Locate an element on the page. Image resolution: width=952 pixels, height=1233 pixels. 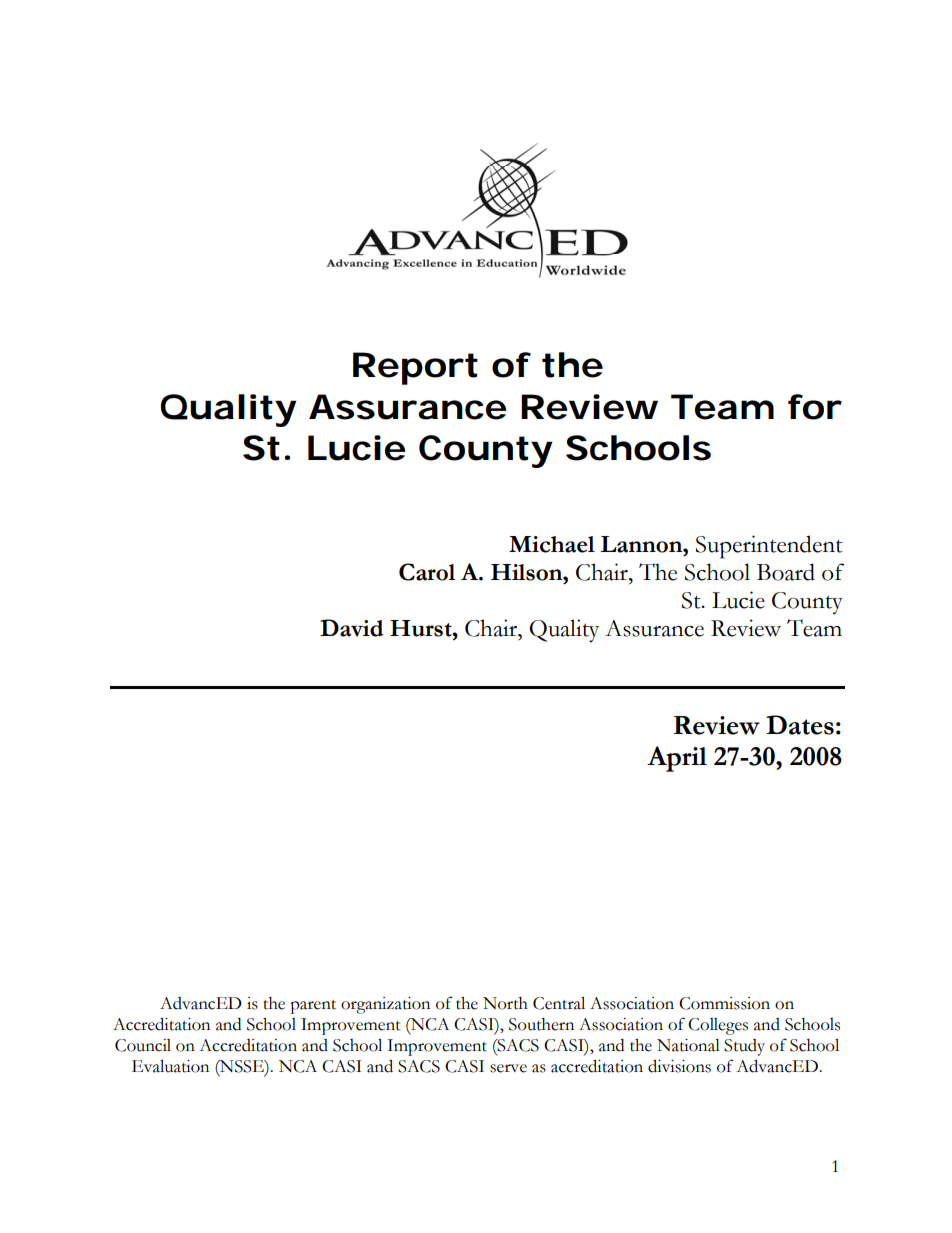
Evaluation is located at coordinates (170, 1066).
